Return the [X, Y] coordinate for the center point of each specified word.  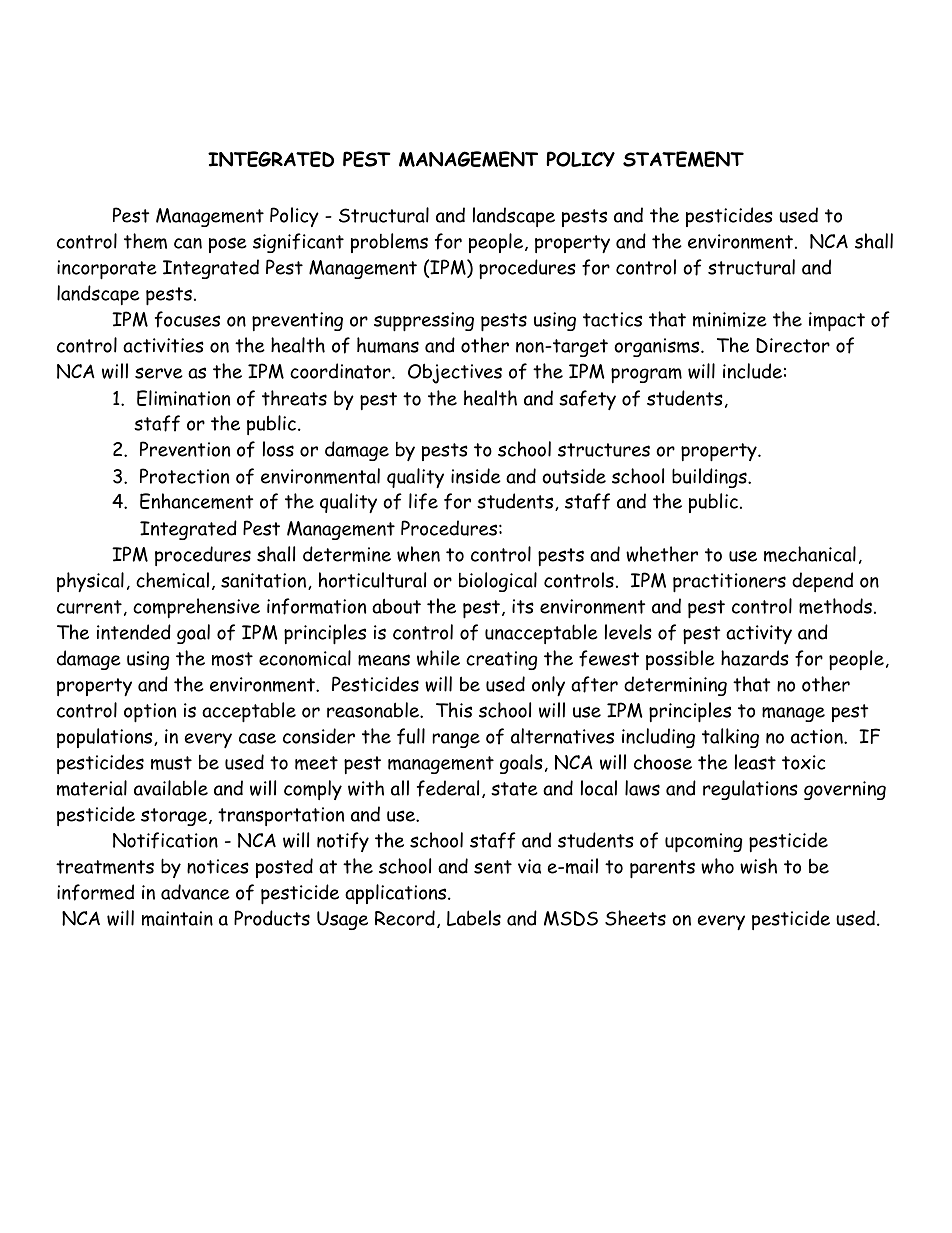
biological [498, 582]
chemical [172, 580]
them [145, 241]
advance [195, 892]
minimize [730, 319]
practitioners [729, 583]
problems [389, 243]
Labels [474, 918]
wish [758, 866]
